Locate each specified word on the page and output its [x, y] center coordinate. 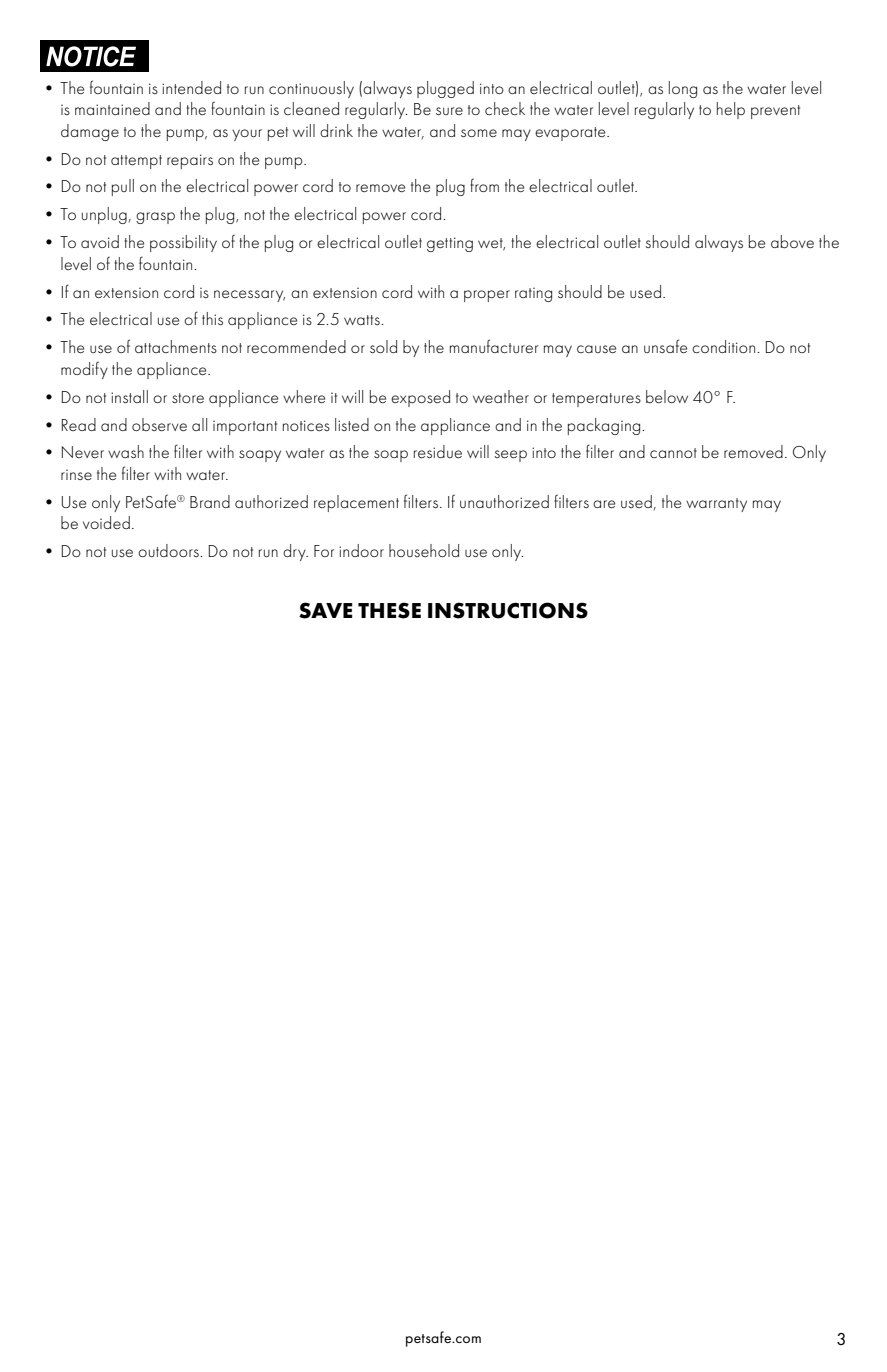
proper [487, 296]
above [792, 242]
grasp [155, 218]
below [667, 396]
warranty [716, 505]
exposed [420, 398]
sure [449, 111]
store [188, 398]
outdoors [169, 550]
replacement [356, 503]
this [212, 318]
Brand [210, 501]
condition [725, 346]
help [731, 110]
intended [191, 87]
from [484, 185]
